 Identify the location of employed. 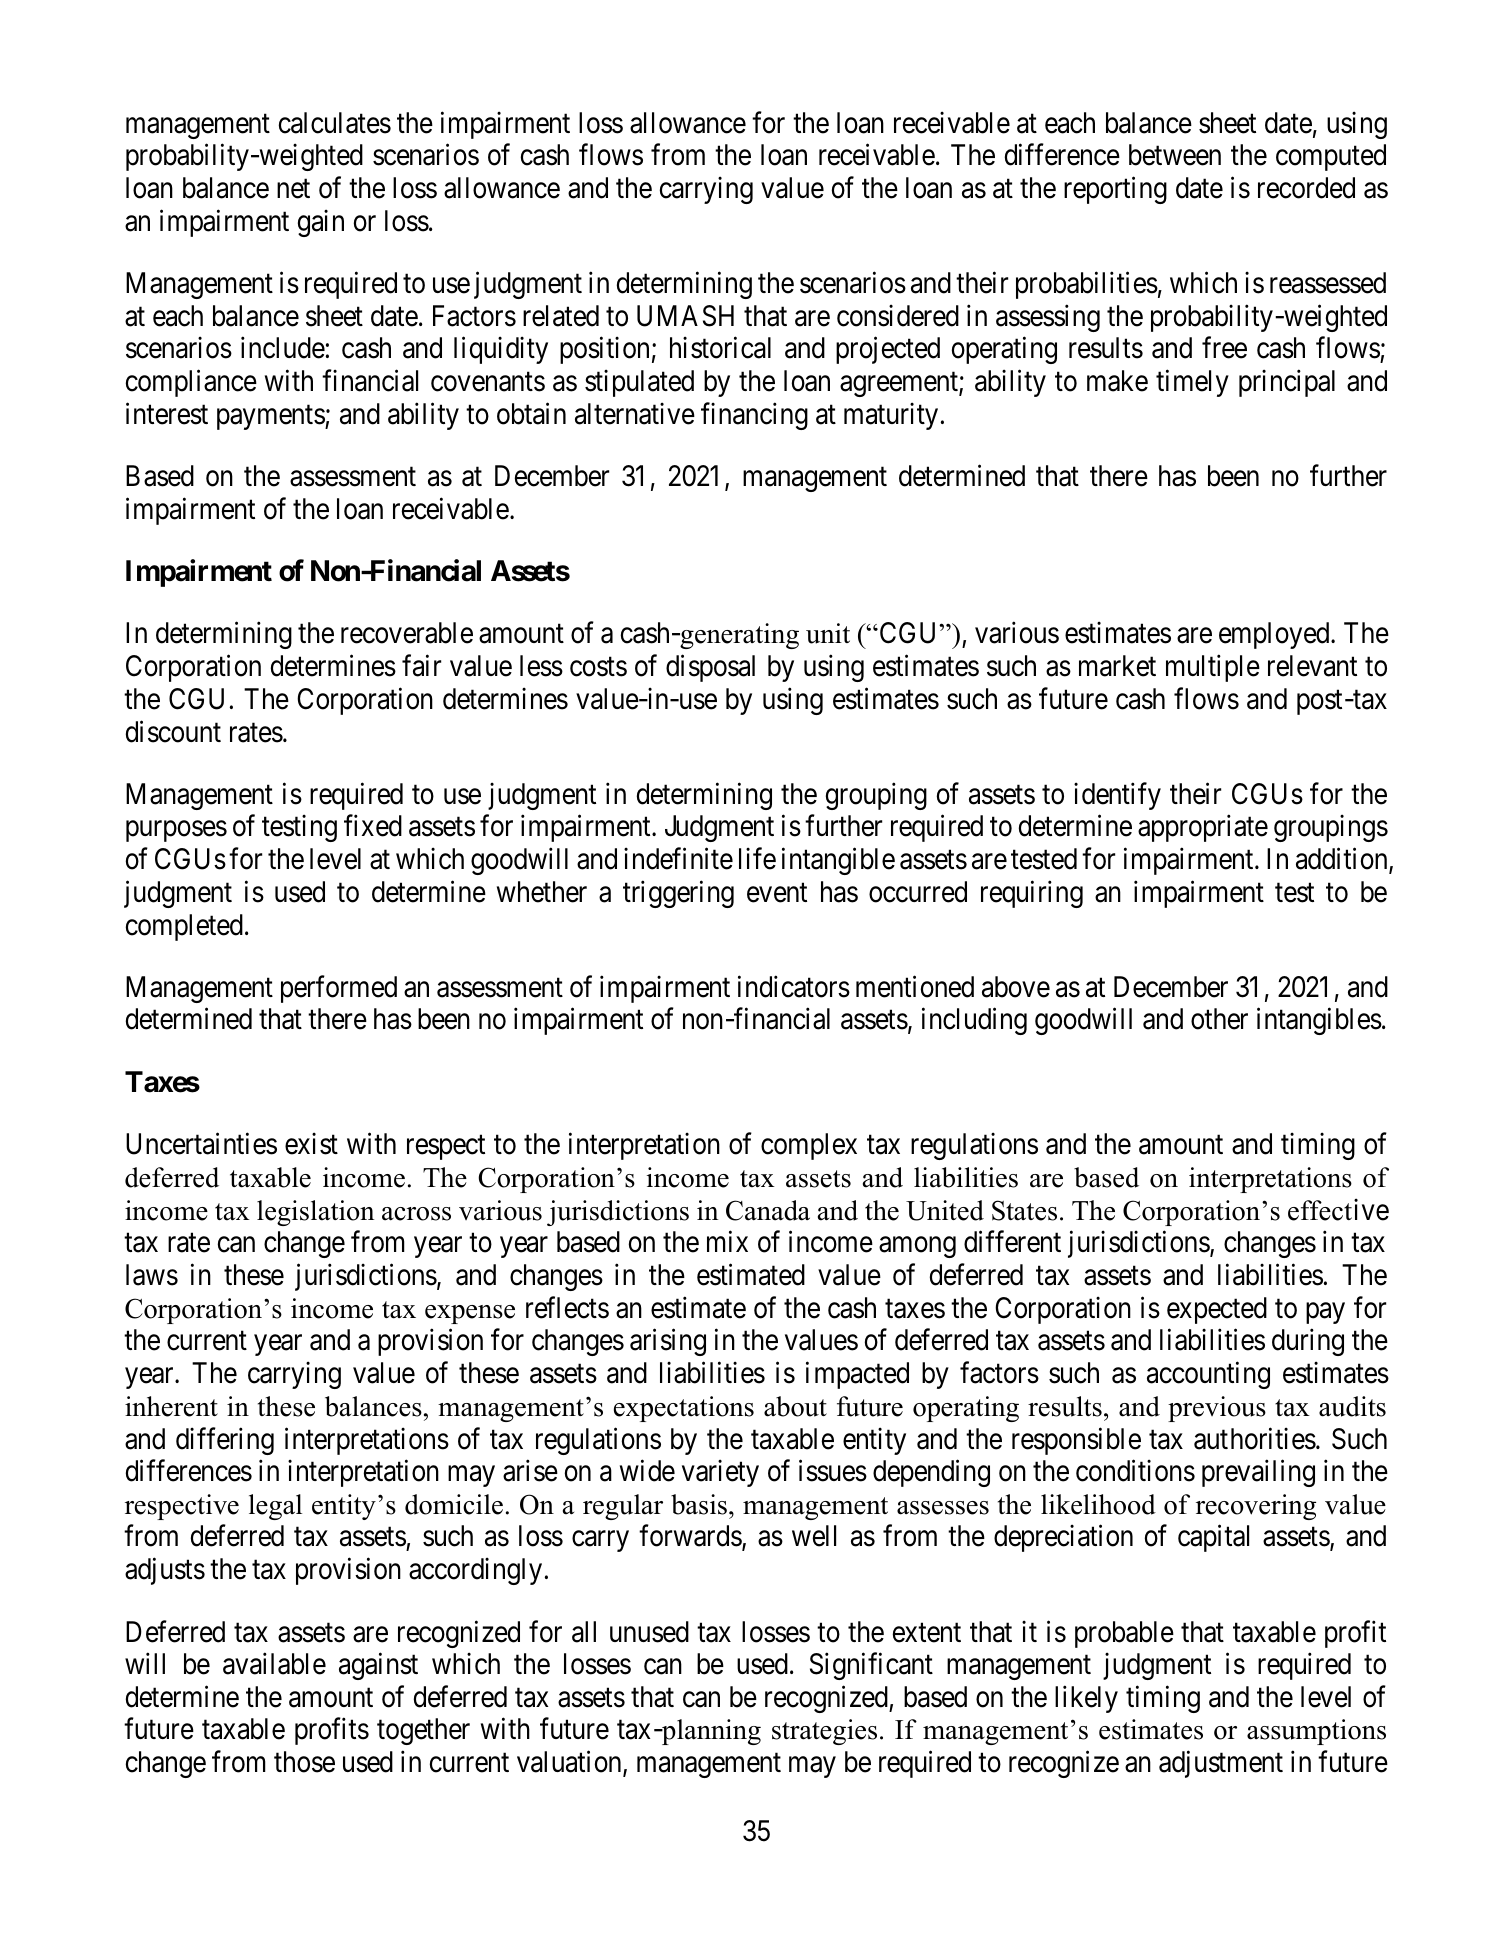
(1275, 635).
